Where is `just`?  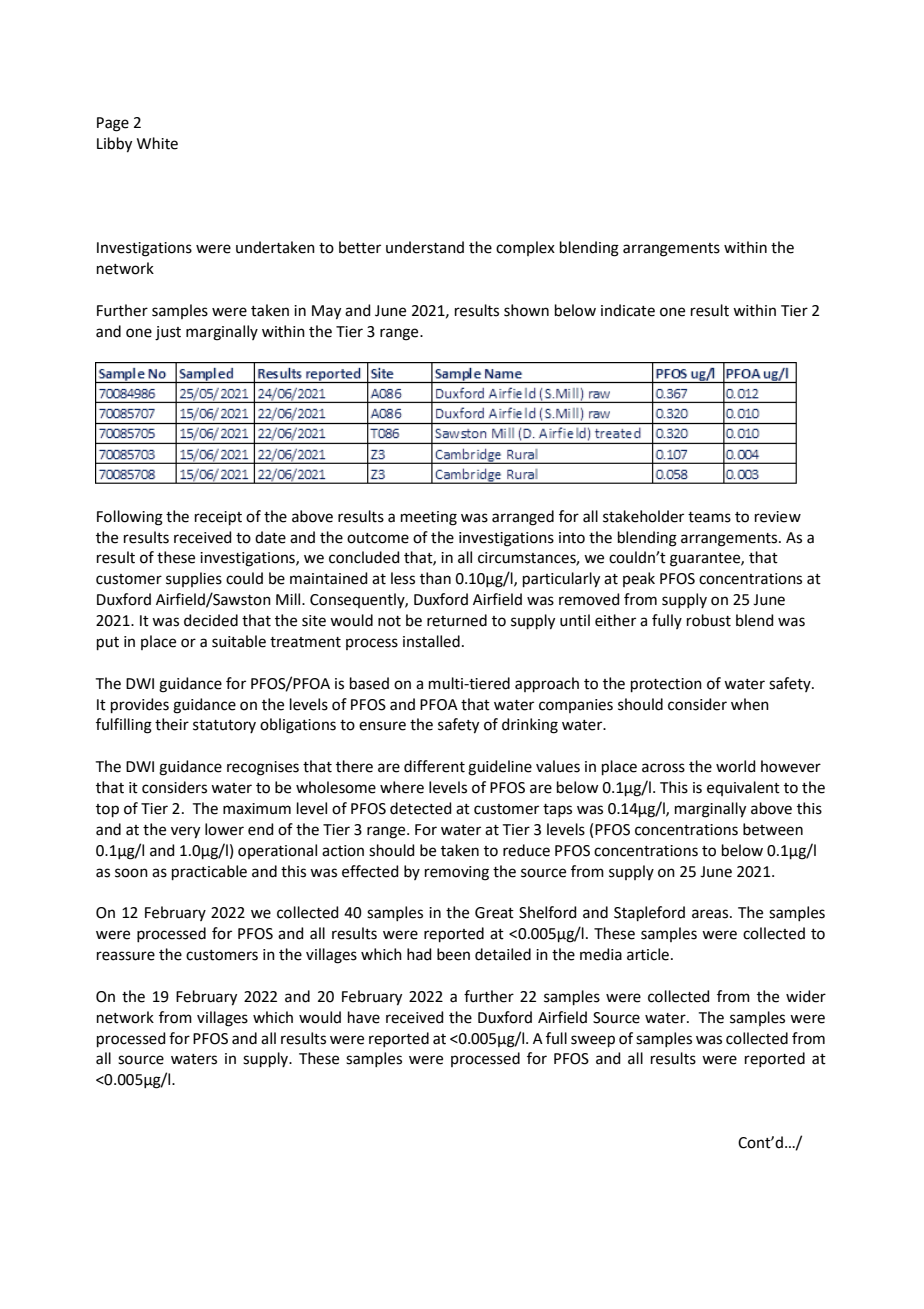
just is located at coordinates (168, 333).
